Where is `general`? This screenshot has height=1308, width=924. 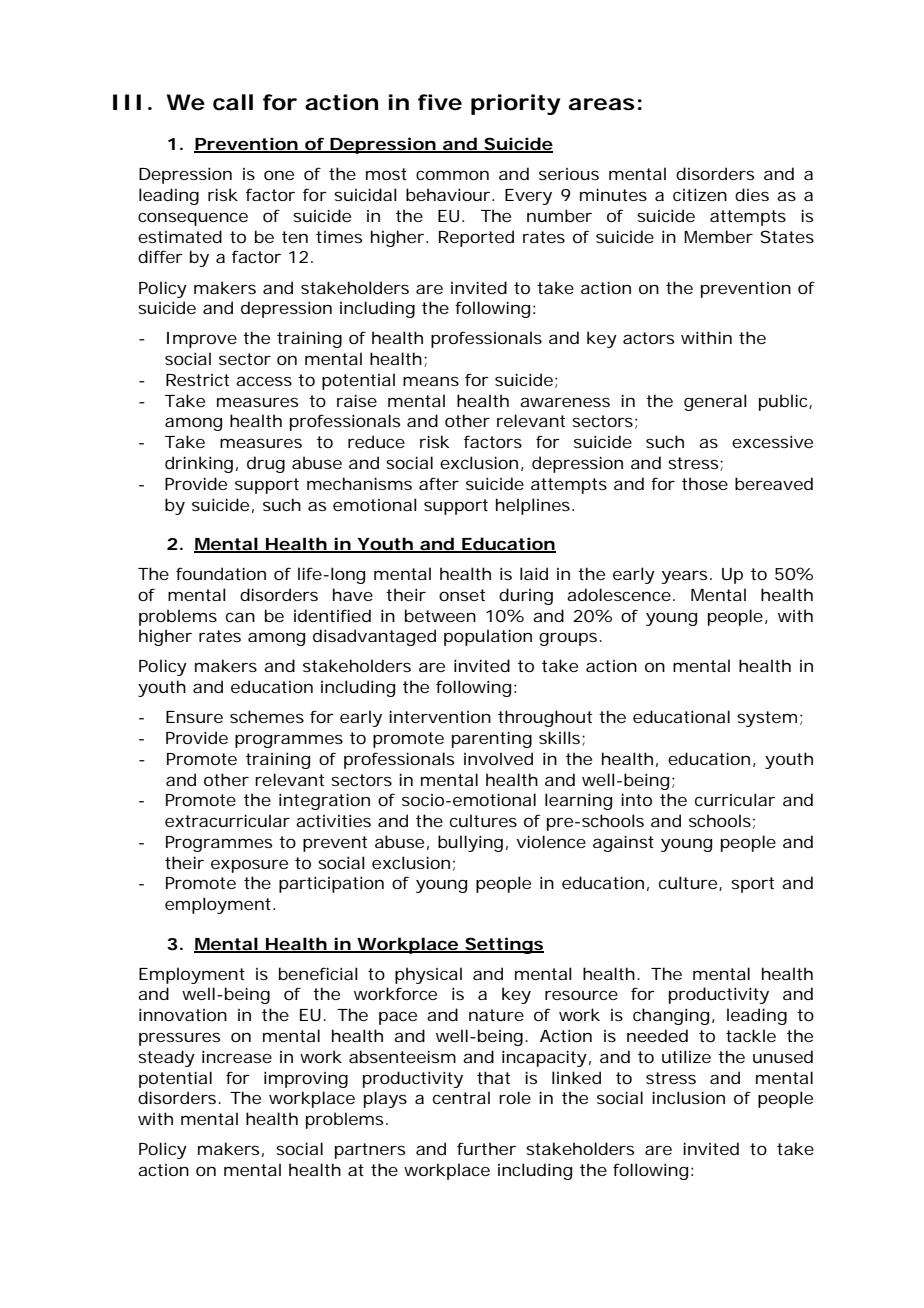
general is located at coordinates (715, 402).
